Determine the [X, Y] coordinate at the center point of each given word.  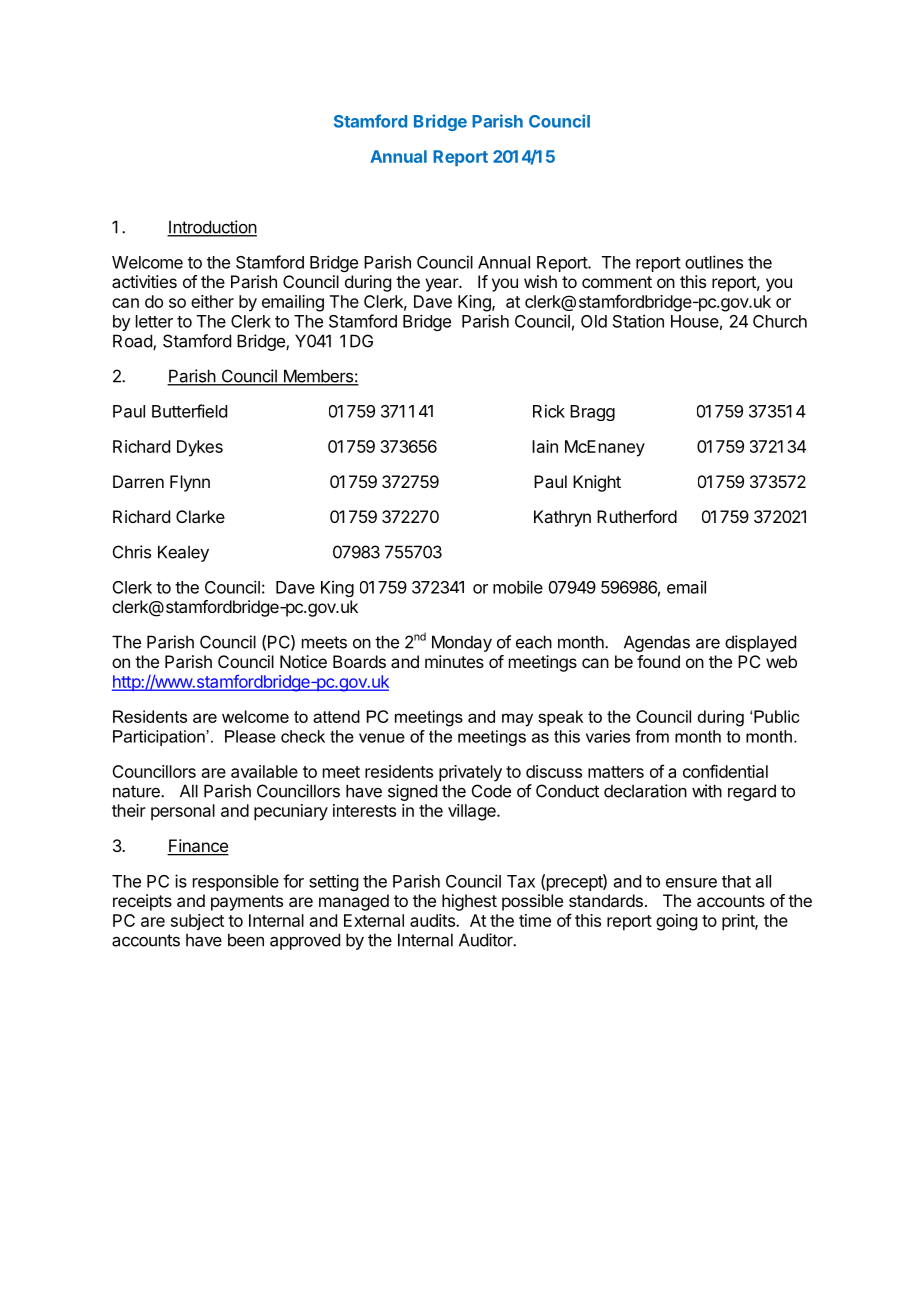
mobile [518, 587]
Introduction [212, 228]
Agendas [657, 643]
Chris [132, 552]
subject [197, 922]
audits [433, 920]
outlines [714, 262]
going [676, 922]
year [442, 285]
